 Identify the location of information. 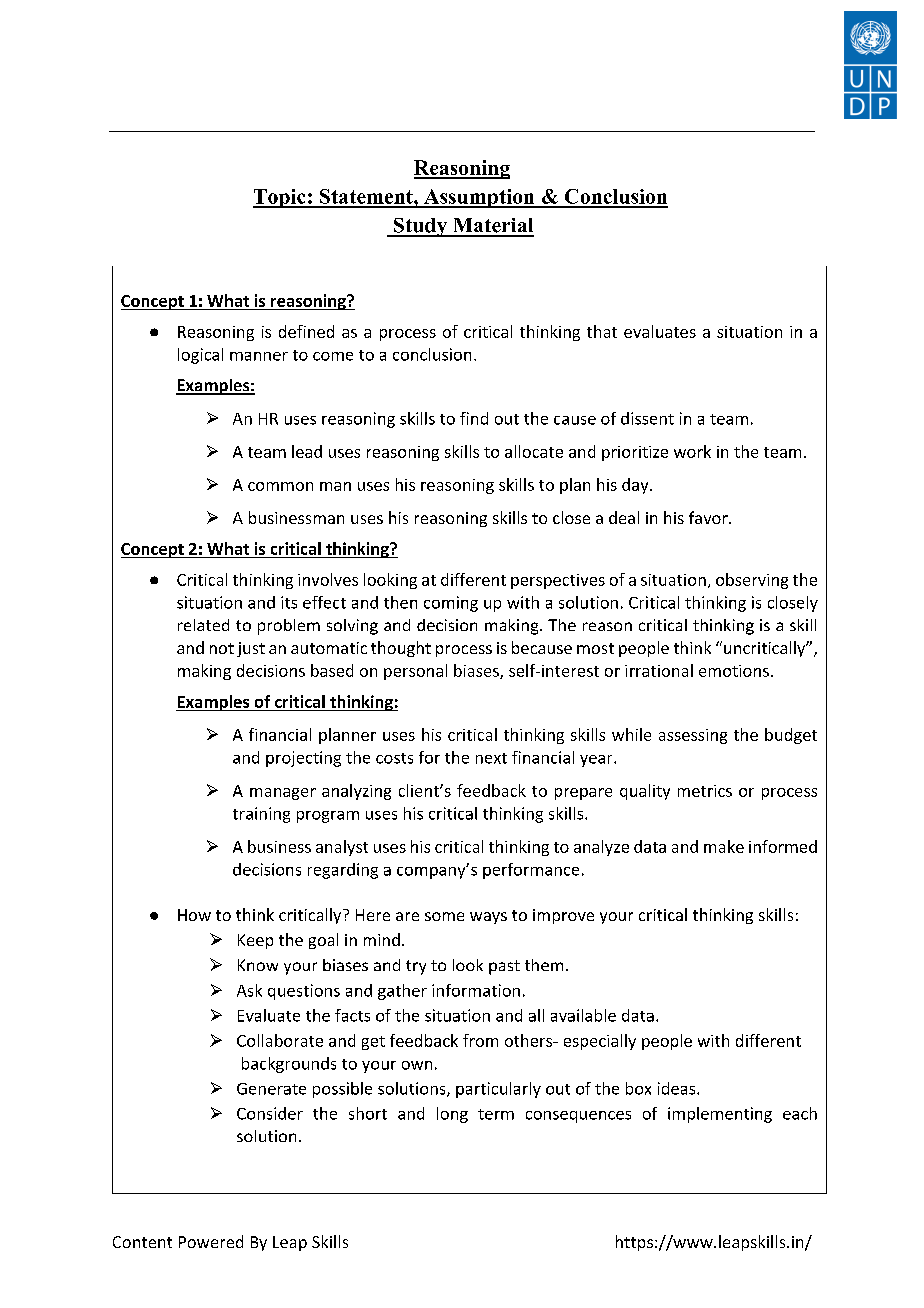
(476, 990).
